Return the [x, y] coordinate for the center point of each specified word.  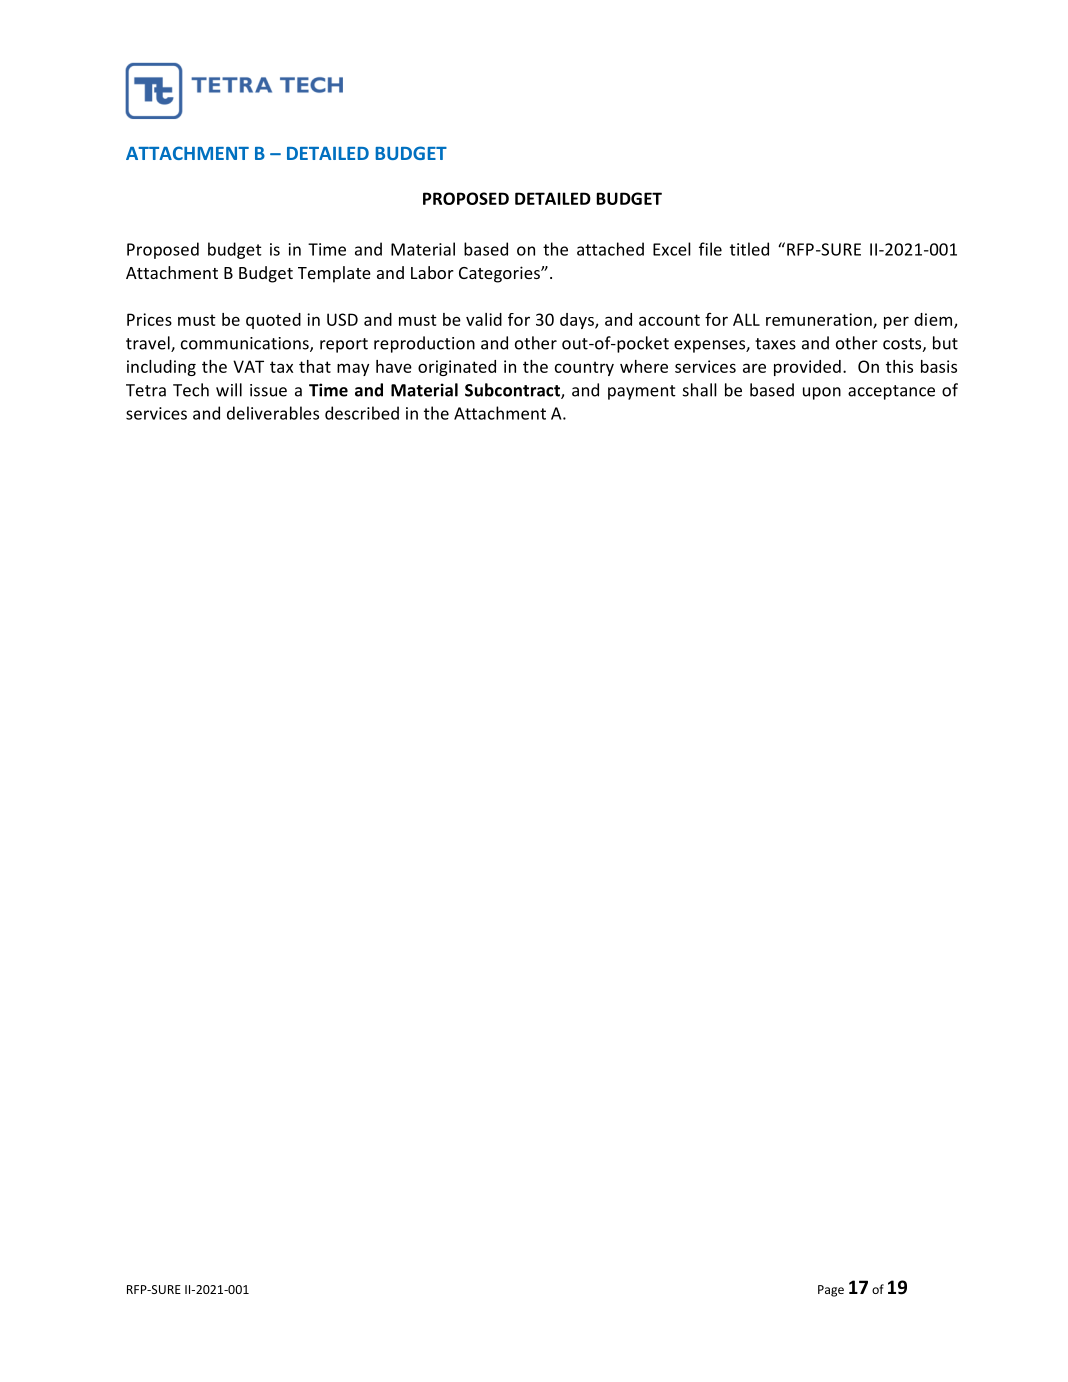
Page [831, 1291]
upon [822, 393]
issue [268, 390]
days [578, 321]
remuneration [820, 320]
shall [700, 390]
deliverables [273, 413]
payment [642, 392]
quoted [273, 321]
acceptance [891, 392]
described [362, 413]
